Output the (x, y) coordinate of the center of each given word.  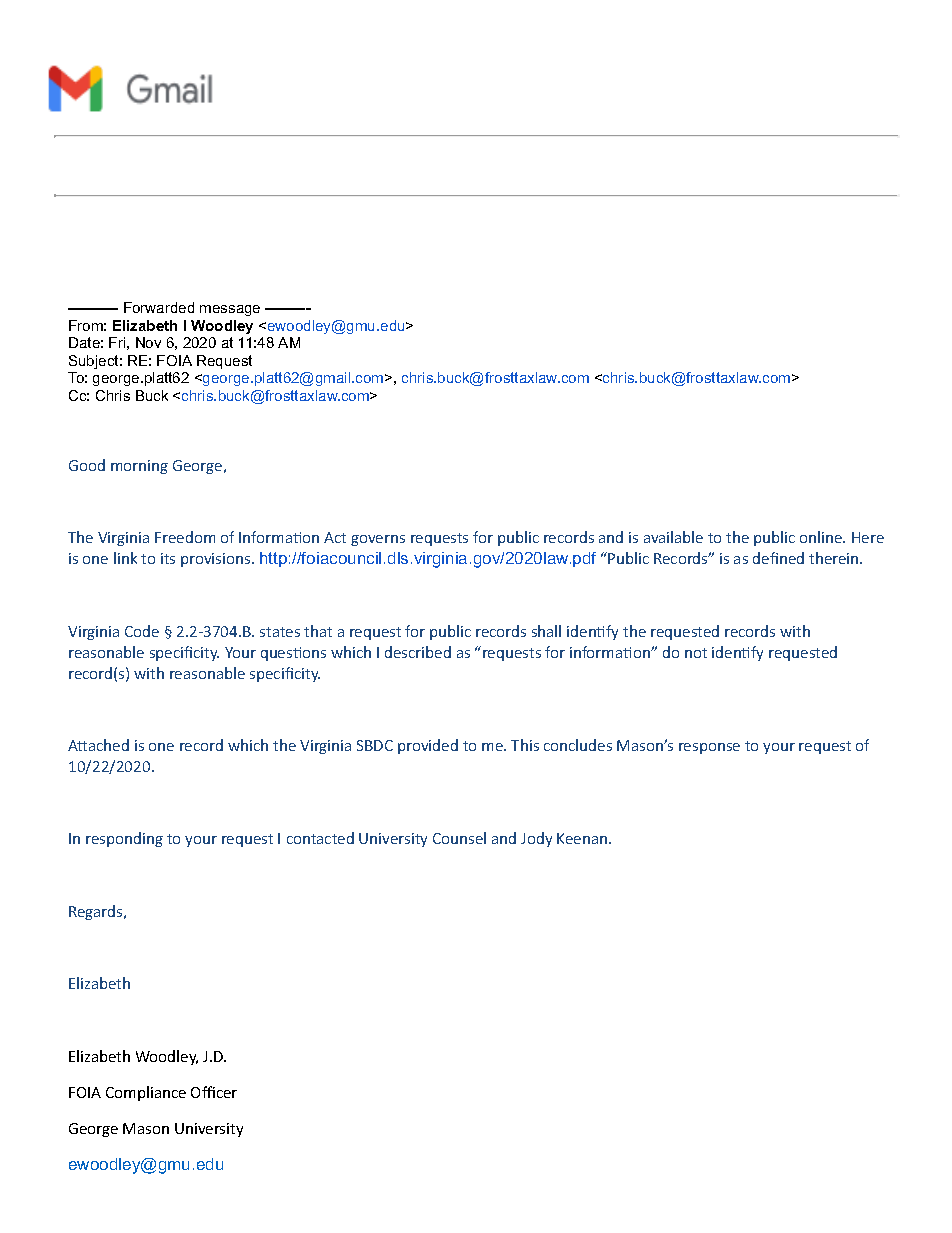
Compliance (146, 1093)
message (230, 310)
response (709, 748)
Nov (148, 342)
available (673, 537)
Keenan (582, 838)
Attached (98, 745)
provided (428, 746)
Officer (214, 1092)
